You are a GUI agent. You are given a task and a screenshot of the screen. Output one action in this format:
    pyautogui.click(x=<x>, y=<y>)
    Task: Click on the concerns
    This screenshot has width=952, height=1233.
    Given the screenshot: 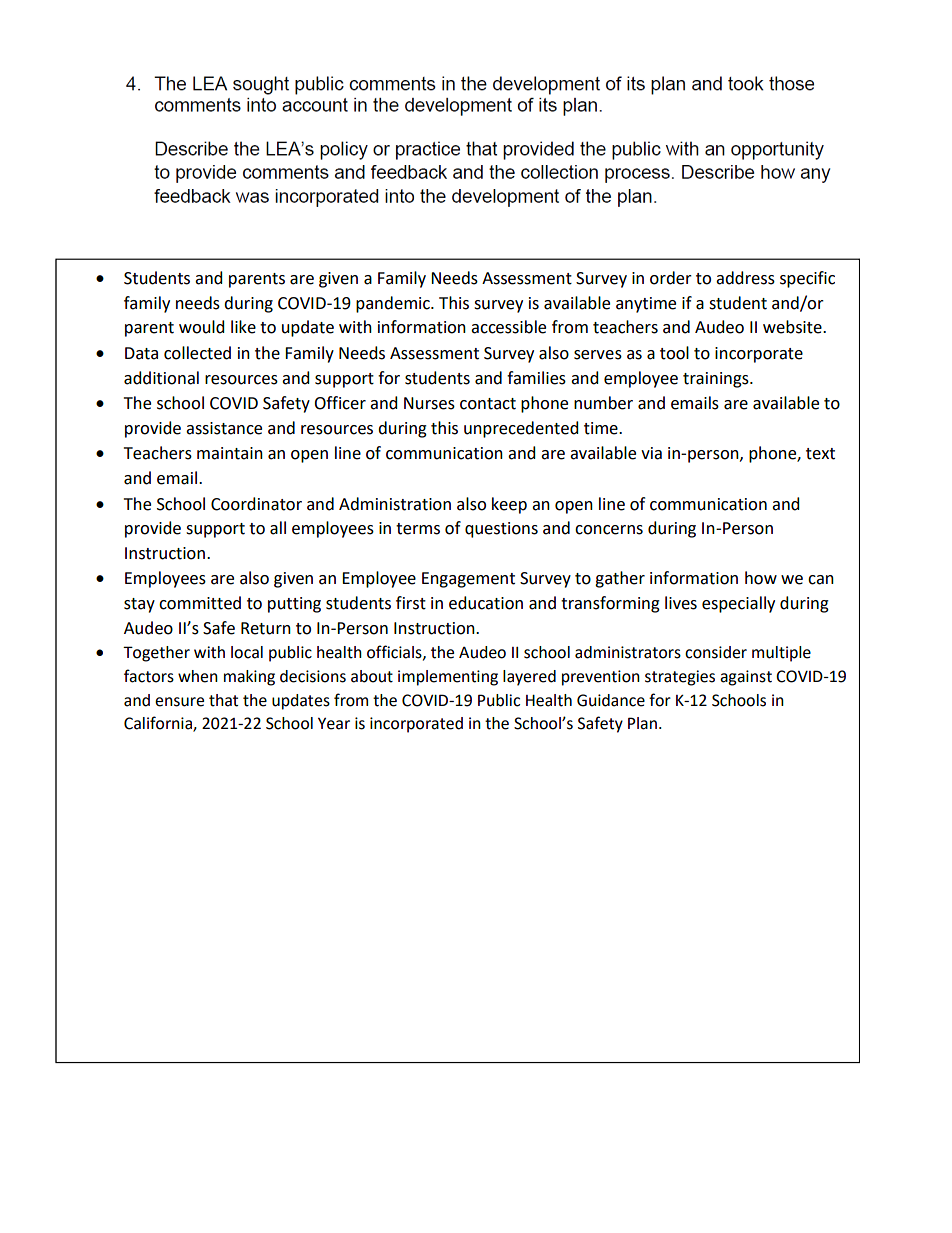 What is the action you would take?
    pyautogui.click(x=609, y=530)
